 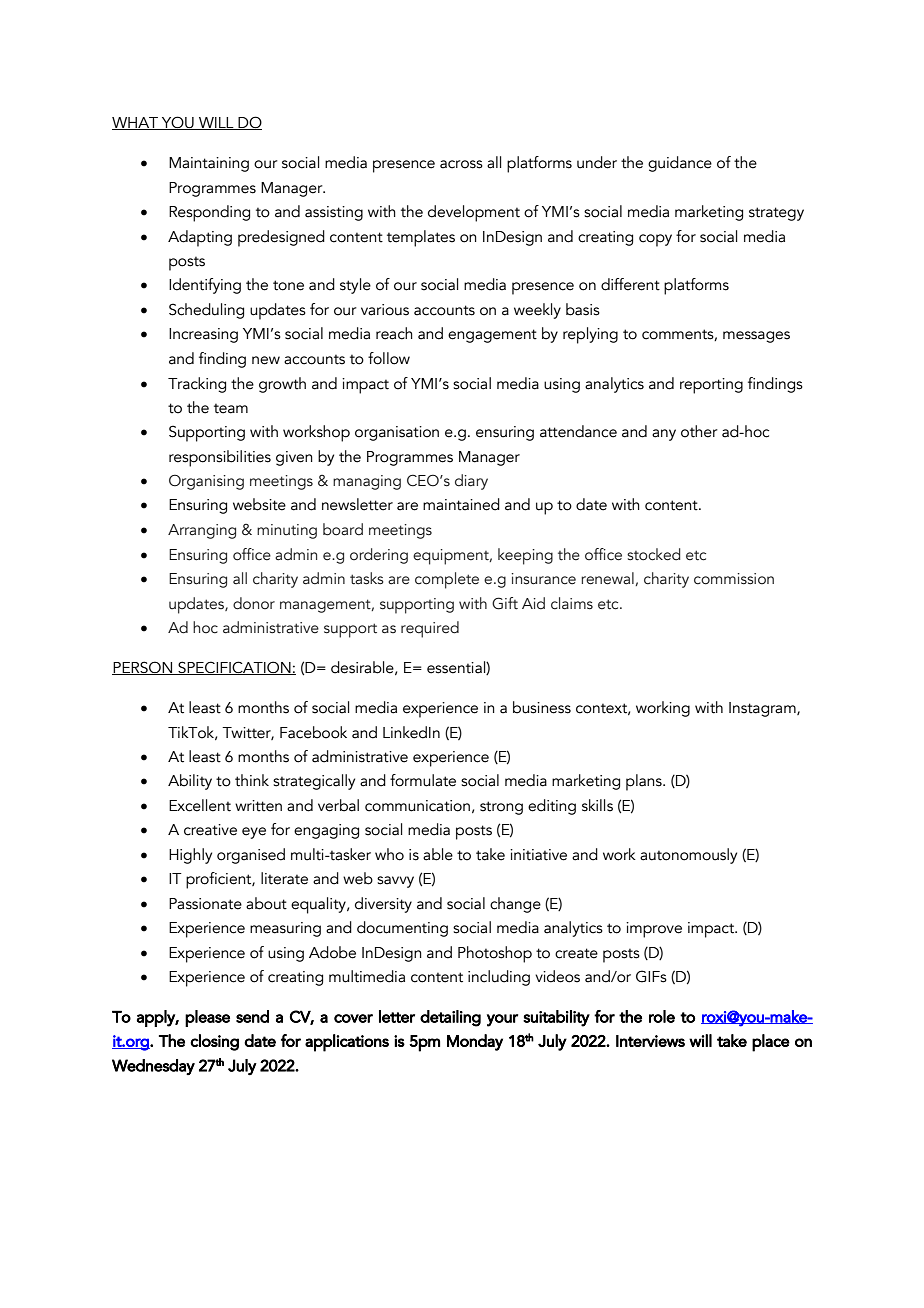 I want to click on guidance, so click(x=680, y=164).
